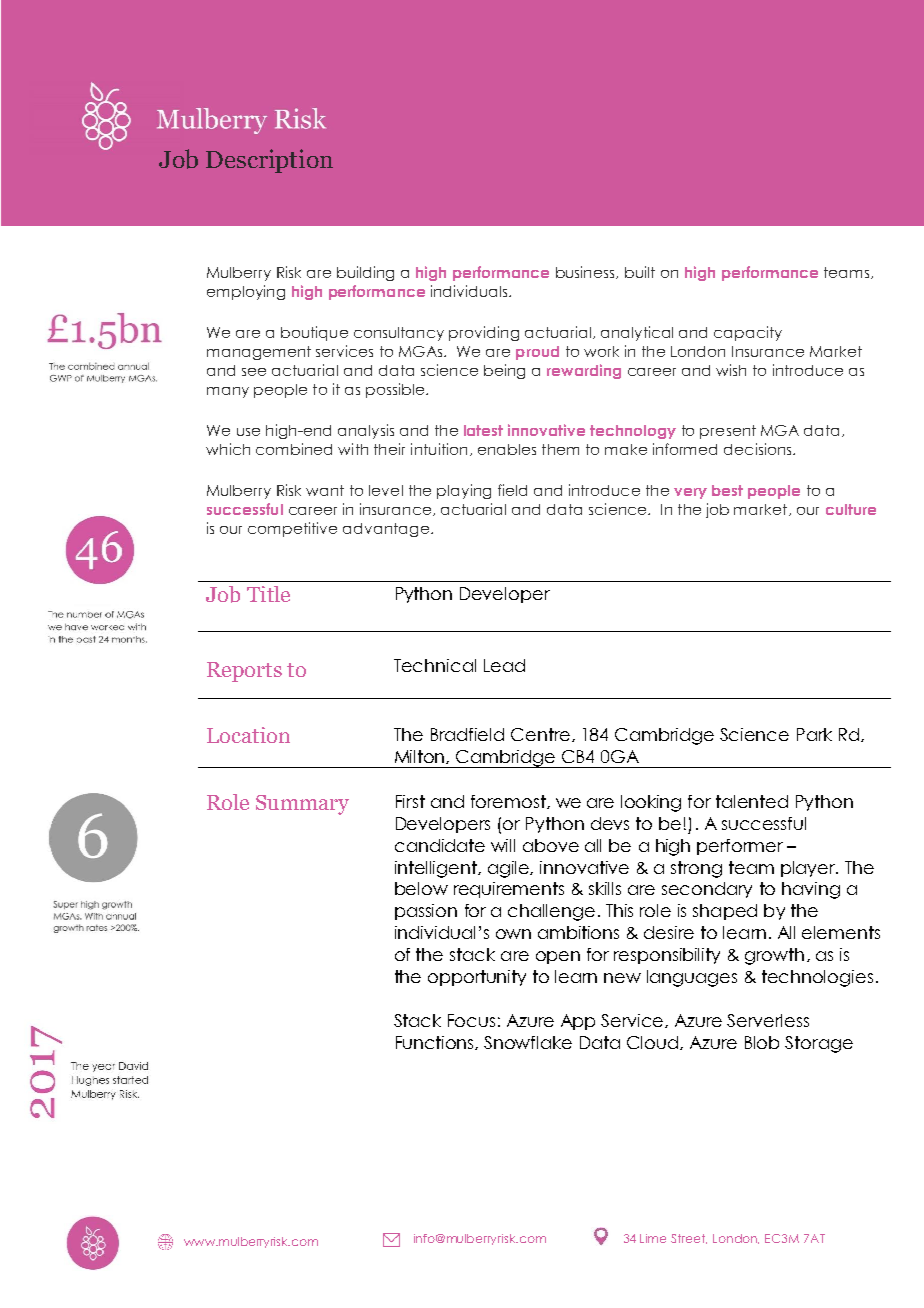 The height and width of the document is (1308, 924). I want to click on business, so click(586, 272).
